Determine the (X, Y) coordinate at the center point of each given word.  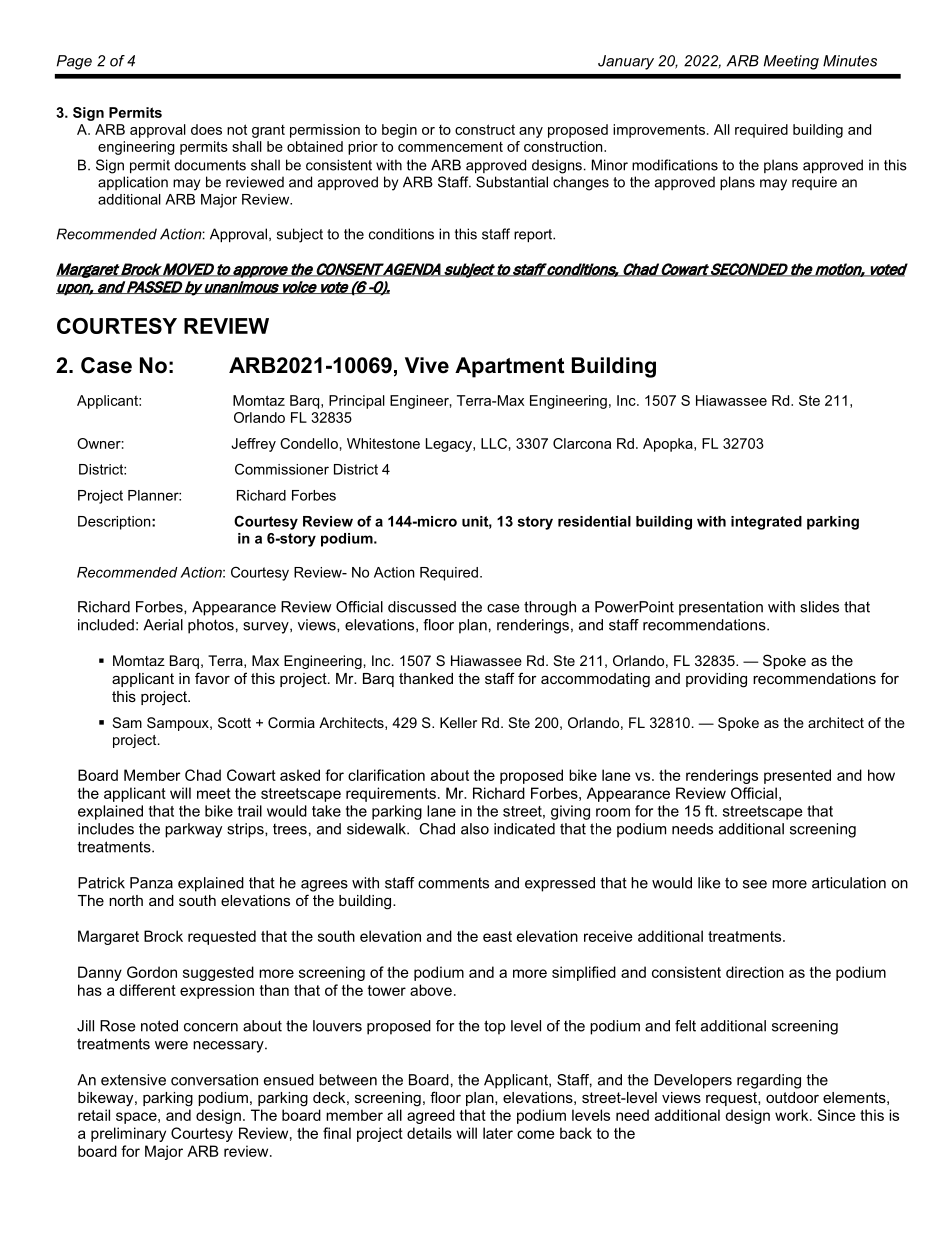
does (206, 129)
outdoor (792, 1097)
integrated (766, 523)
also (475, 829)
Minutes (850, 61)
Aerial (163, 625)
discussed (422, 607)
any (531, 132)
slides (819, 607)
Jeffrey (253, 445)
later (498, 1133)
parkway (193, 830)
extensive (133, 1080)
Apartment (509, 367)
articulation (849, 883)
